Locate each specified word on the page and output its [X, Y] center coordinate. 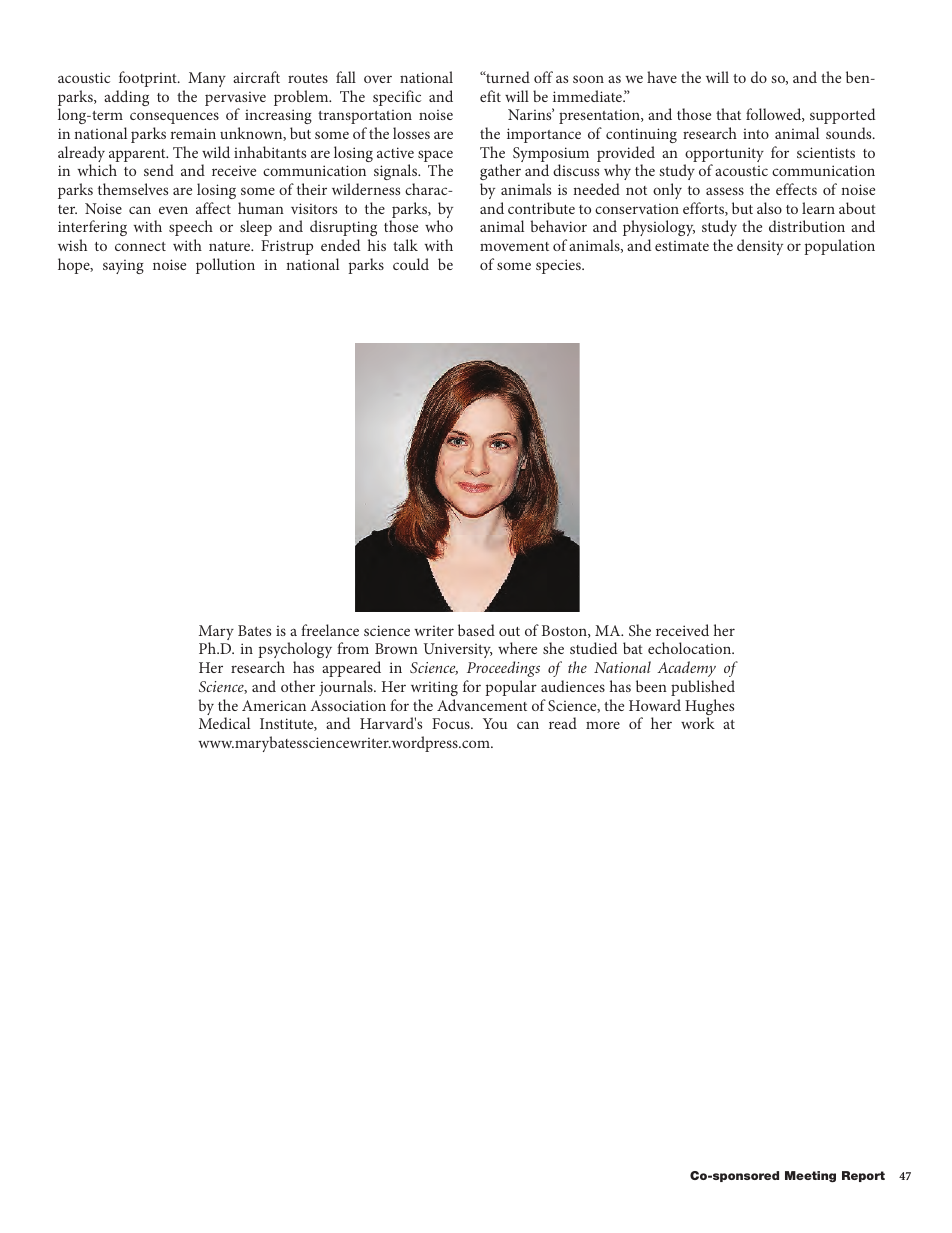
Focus [452, 723]
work [698, 723]
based [476, 630]
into [756, 134]
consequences [174, 118]
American [274, 705]
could [411, 264]
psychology [295, 652]
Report [863, 1176]
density [760, 247]
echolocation [691, 648]
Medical [224, 723]
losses [411, 133]
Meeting [810, 1177]
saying [123, 267]
